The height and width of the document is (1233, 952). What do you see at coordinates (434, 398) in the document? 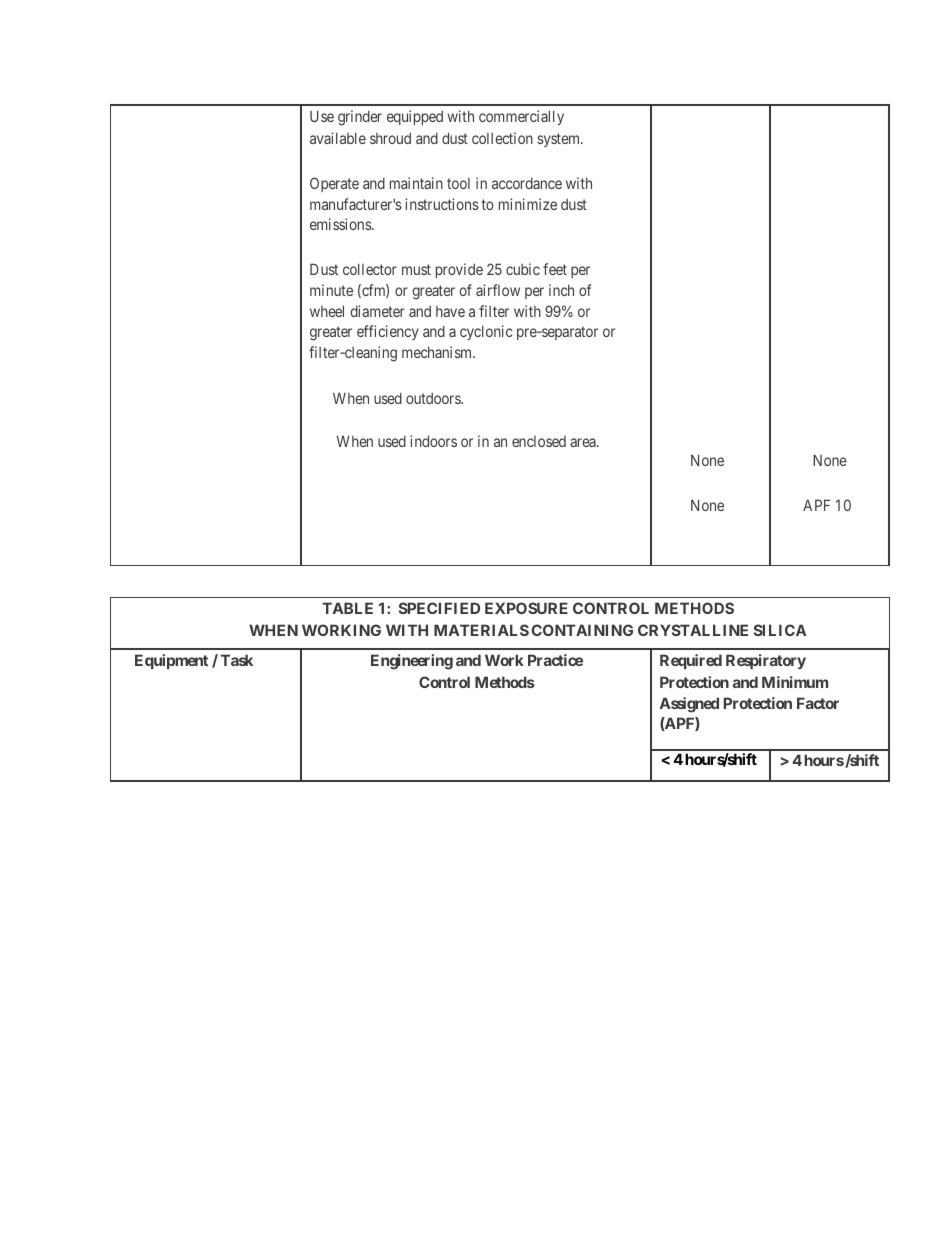
I see `outdoors` at bounding box center [434, 398].
